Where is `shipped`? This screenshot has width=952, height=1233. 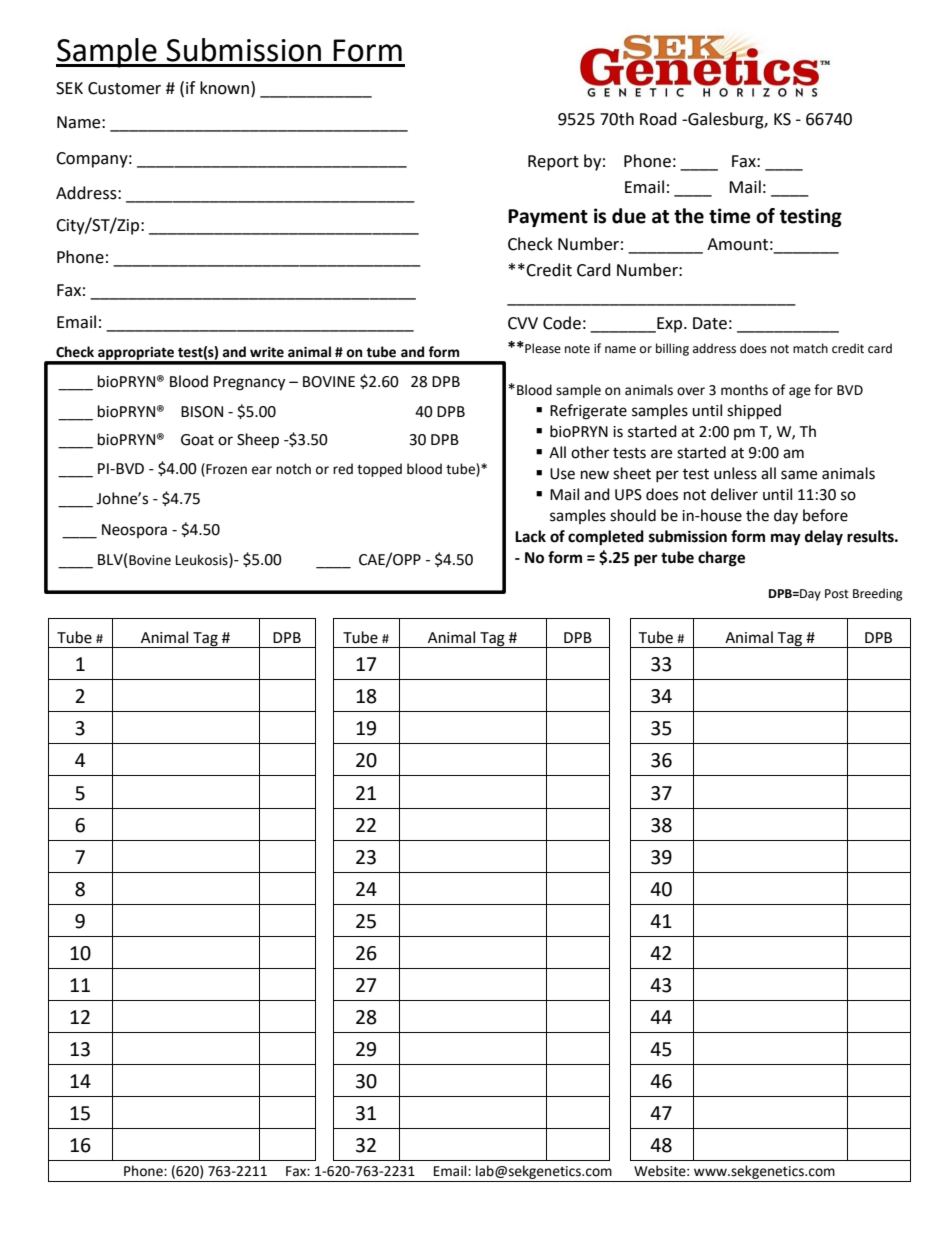 shipped is located at coordinates (754, 412).
